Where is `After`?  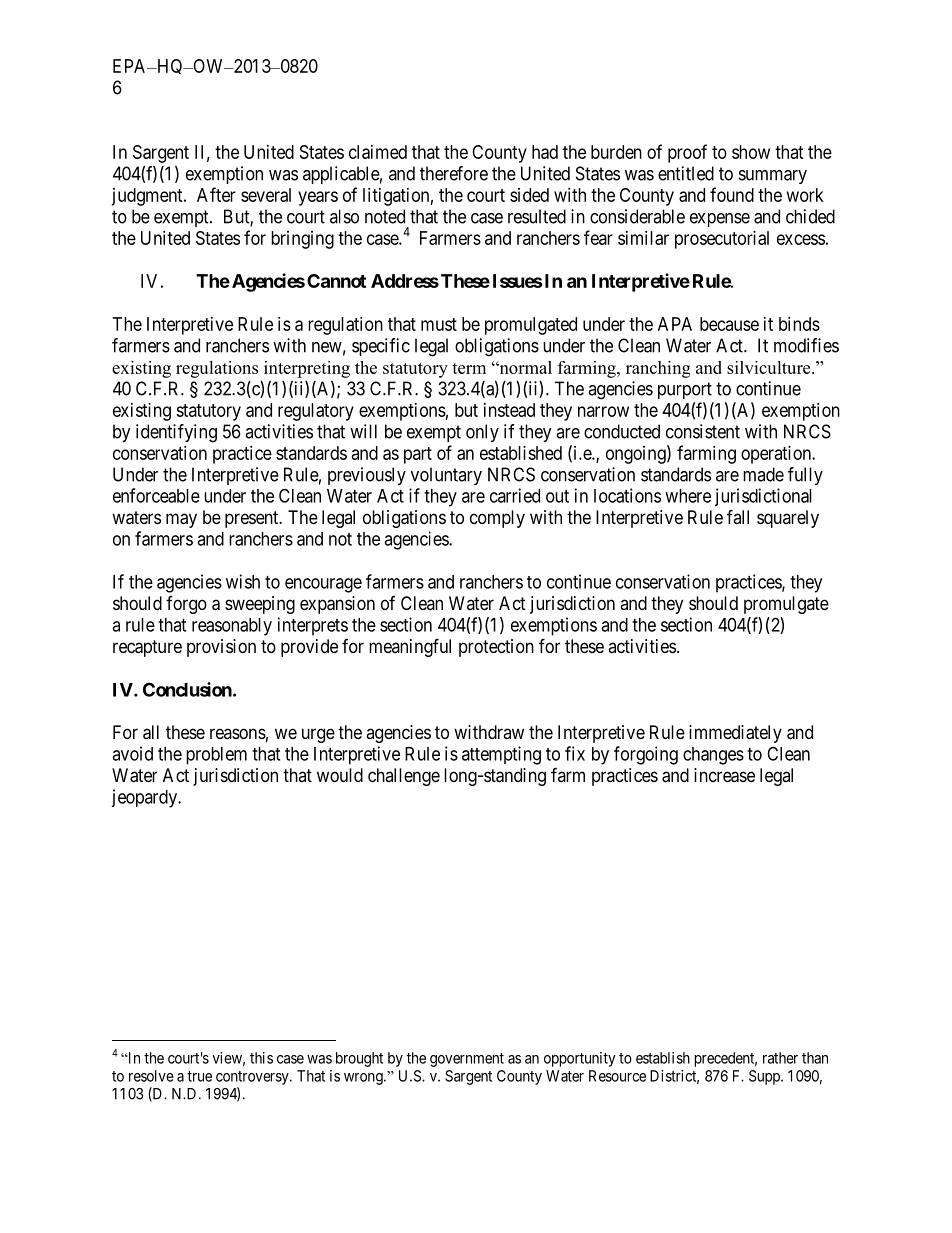 After is located at coordinates (216, 194).
